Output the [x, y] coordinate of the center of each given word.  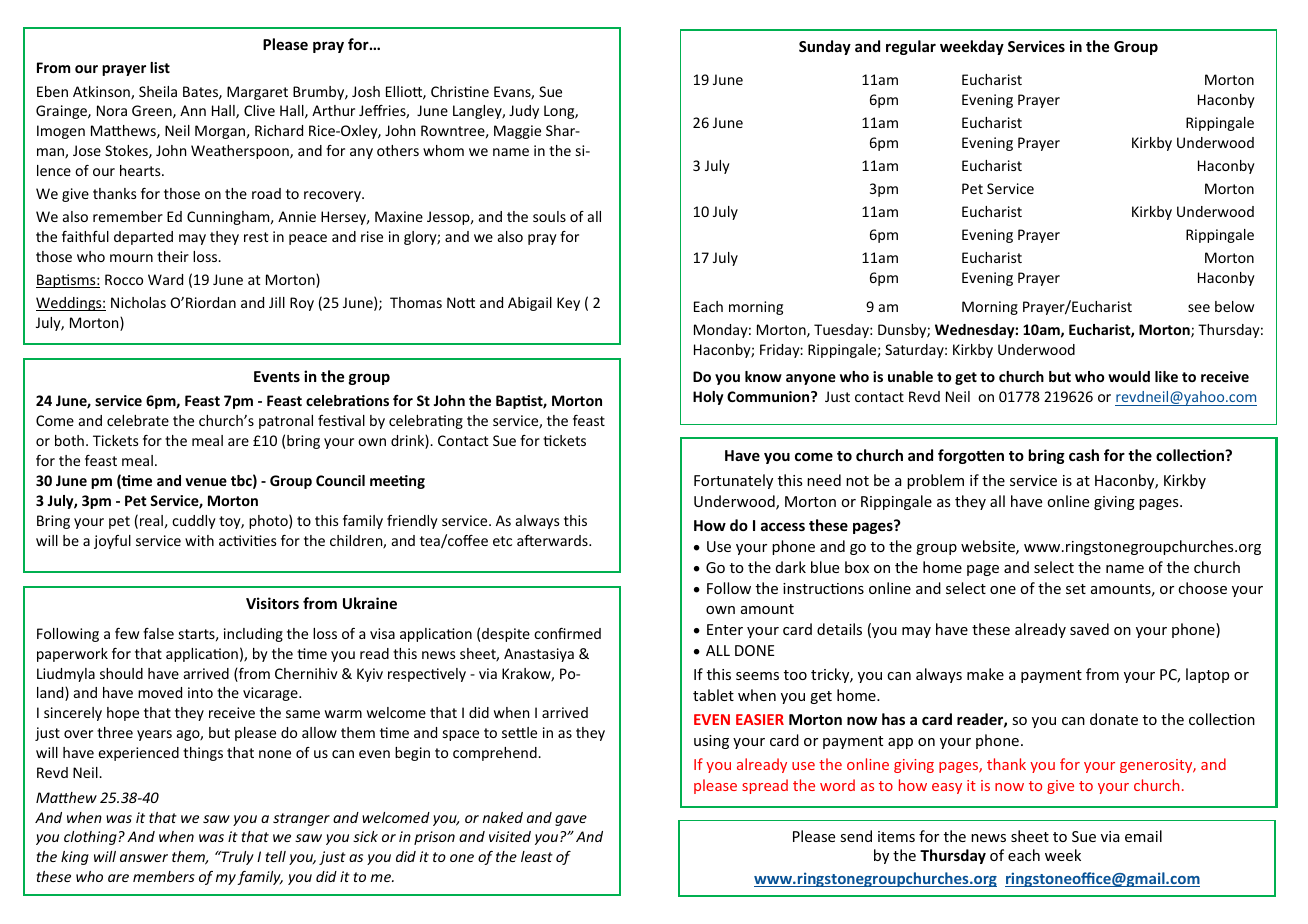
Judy [524, 112]
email [1143, 836]
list [160, 67]
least [537, 856]
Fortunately [733, 481]
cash [1084, 455]
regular [911, 47]
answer [144, 858]
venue [206, 482]
